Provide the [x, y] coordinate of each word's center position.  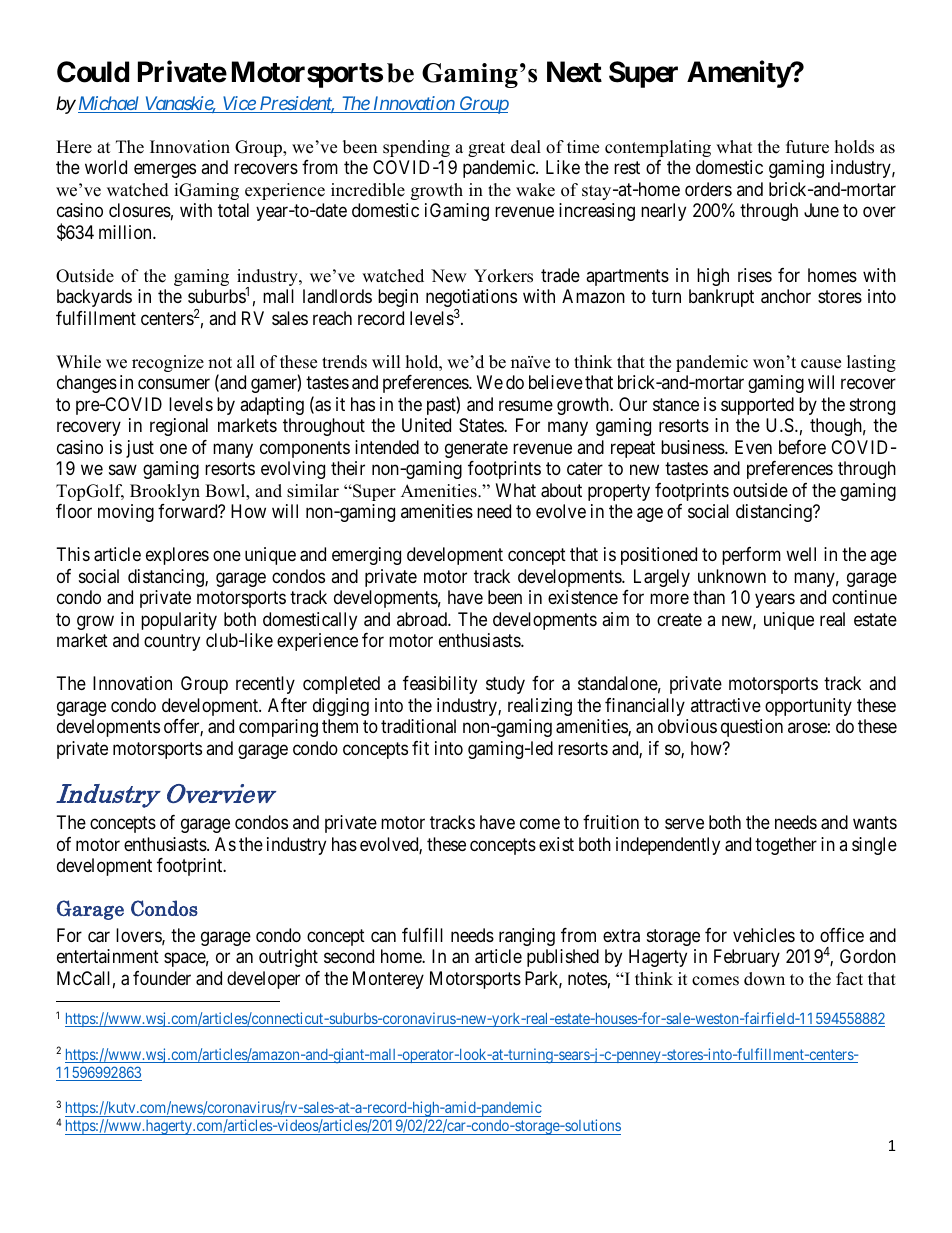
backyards [94, 298]
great [486, 149]
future [807, 147]
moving [126, 513]
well [801, 554]
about [561, 490]
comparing [278, 728]
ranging [527, 937]
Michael [108, 104]
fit [420, 748]
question [752, 728]
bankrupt [721, 298]
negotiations [471, 299]
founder [162, 978]
